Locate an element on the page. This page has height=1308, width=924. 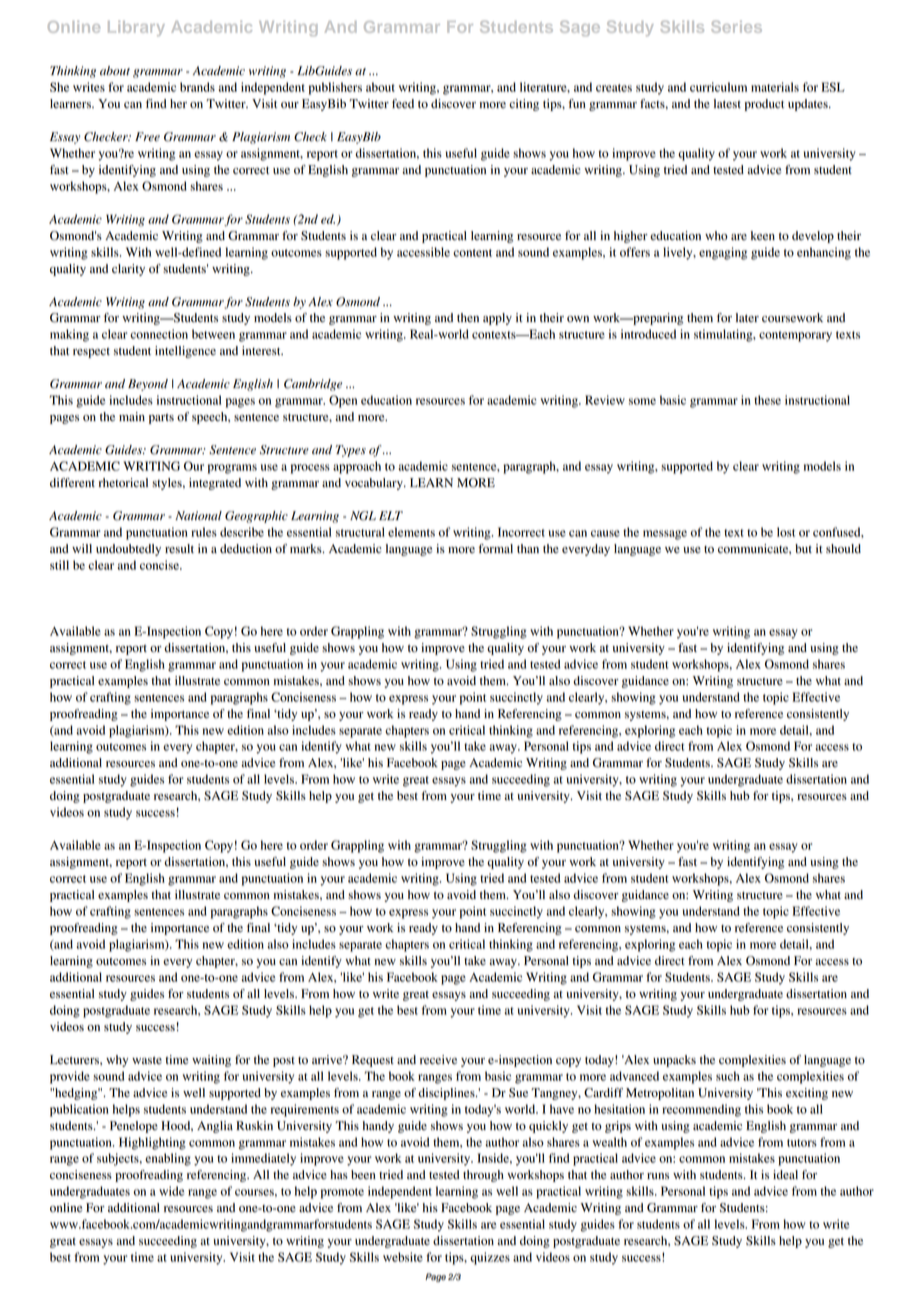
Library is located at coordinates (136, 28).
